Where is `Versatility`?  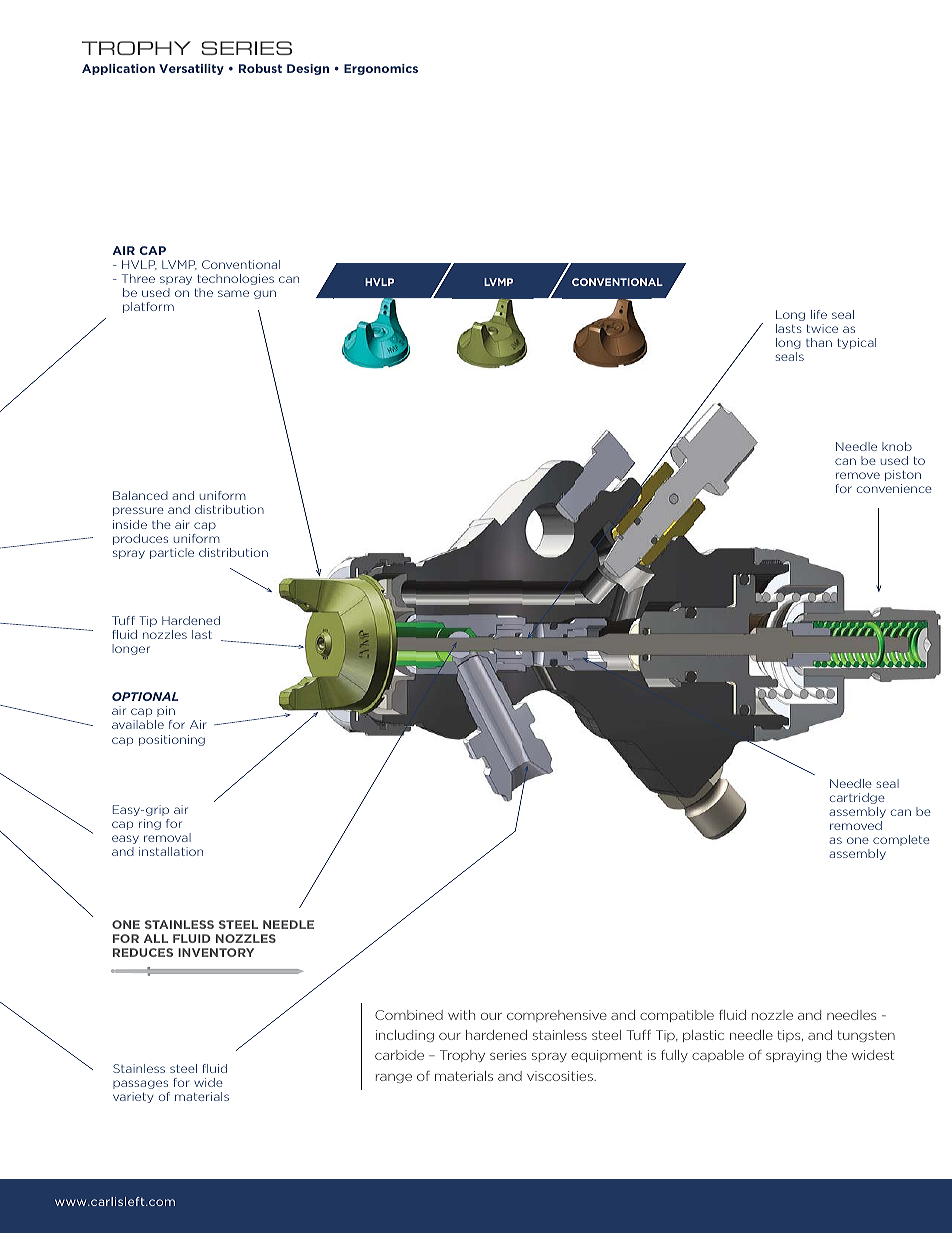 Versatility is located at coordinates (191, 69).
